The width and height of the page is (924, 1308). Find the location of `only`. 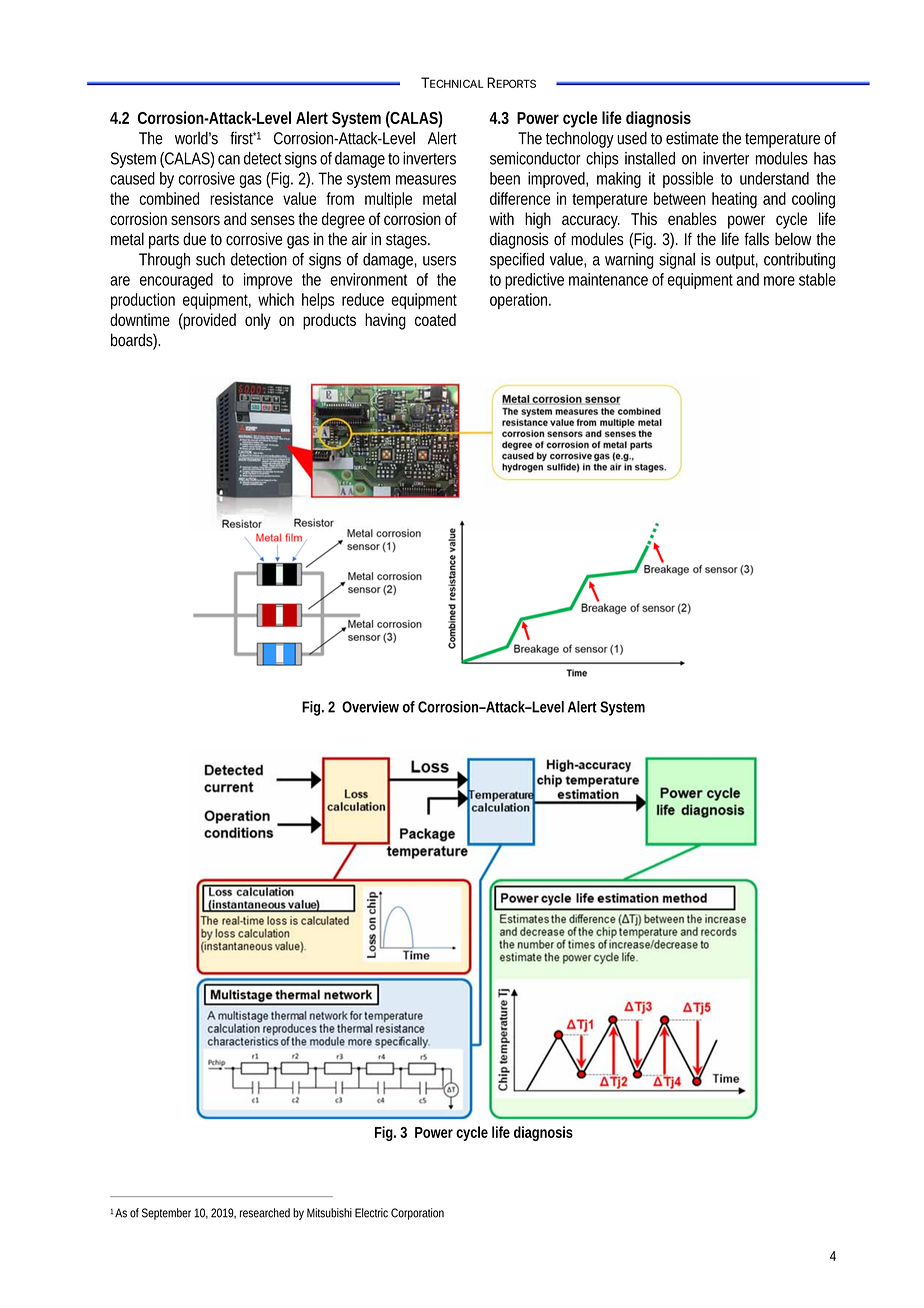

only is located at coordinates (258, 321).
